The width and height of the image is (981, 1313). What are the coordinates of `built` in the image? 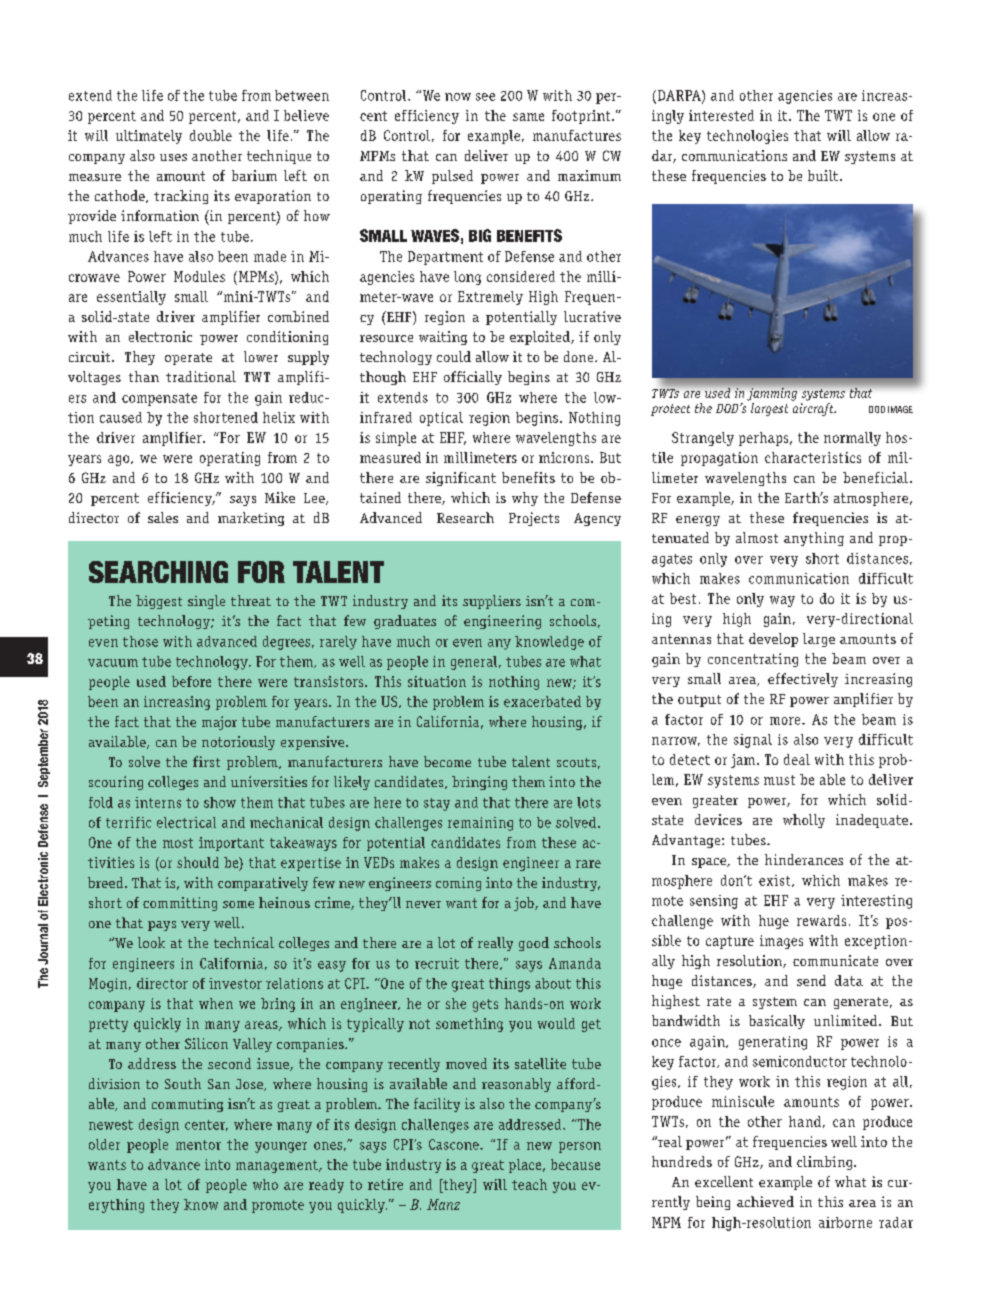 It's located at (824, 175).
